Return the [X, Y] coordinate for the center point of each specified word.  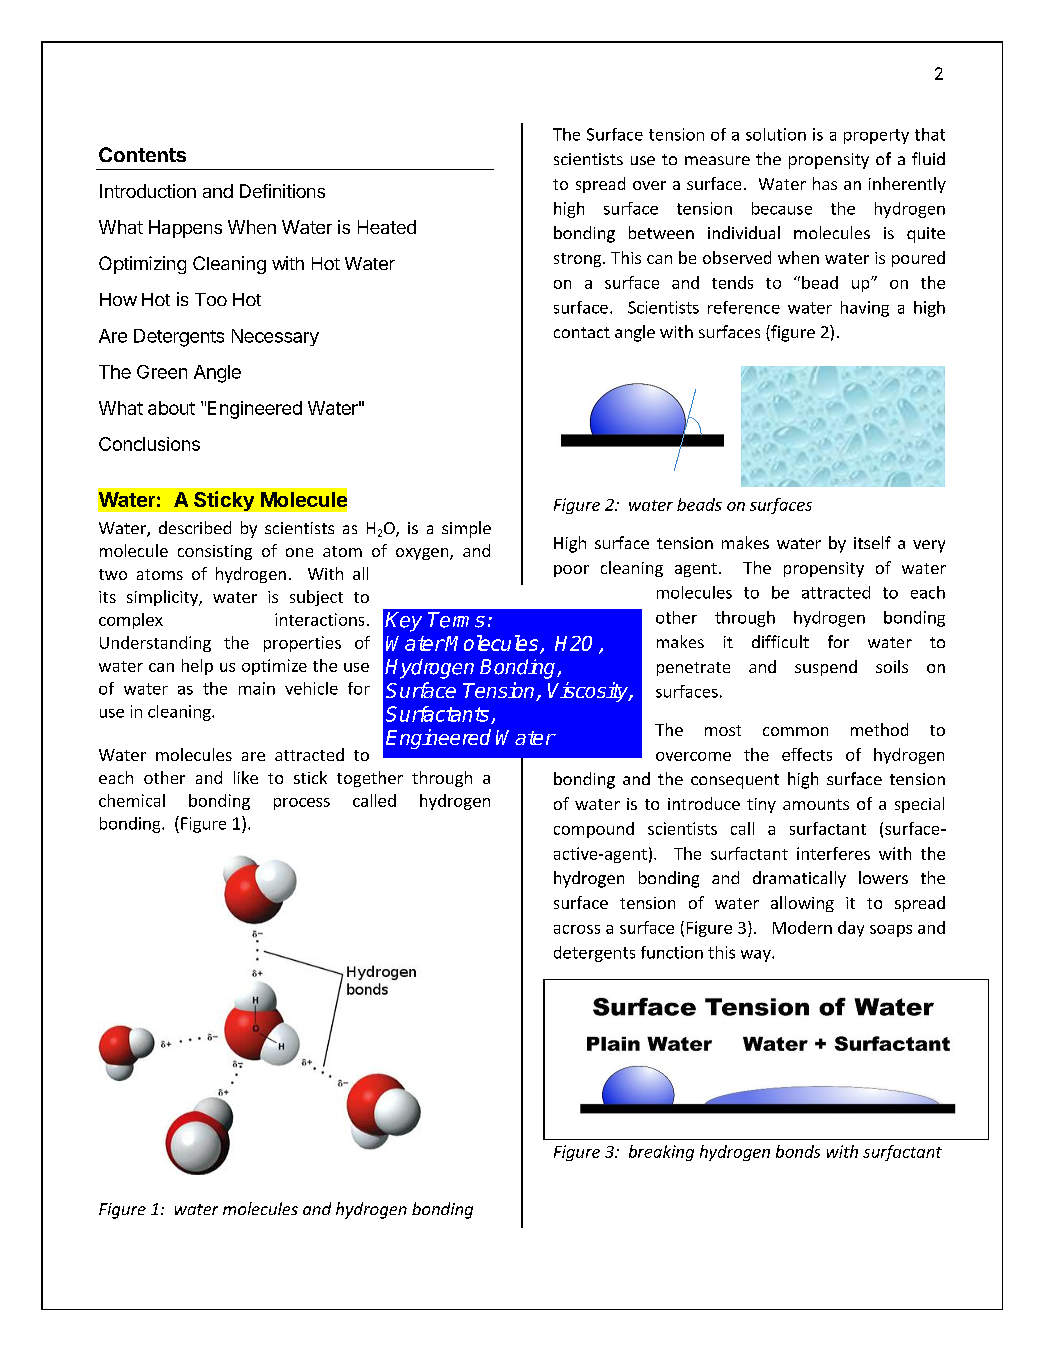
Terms [456, 620]
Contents [142, 154]
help [197, 667]
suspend [826, 668]
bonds [798, 1151]
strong [579, 260]
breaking [661, 1153]
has [825, 183]
